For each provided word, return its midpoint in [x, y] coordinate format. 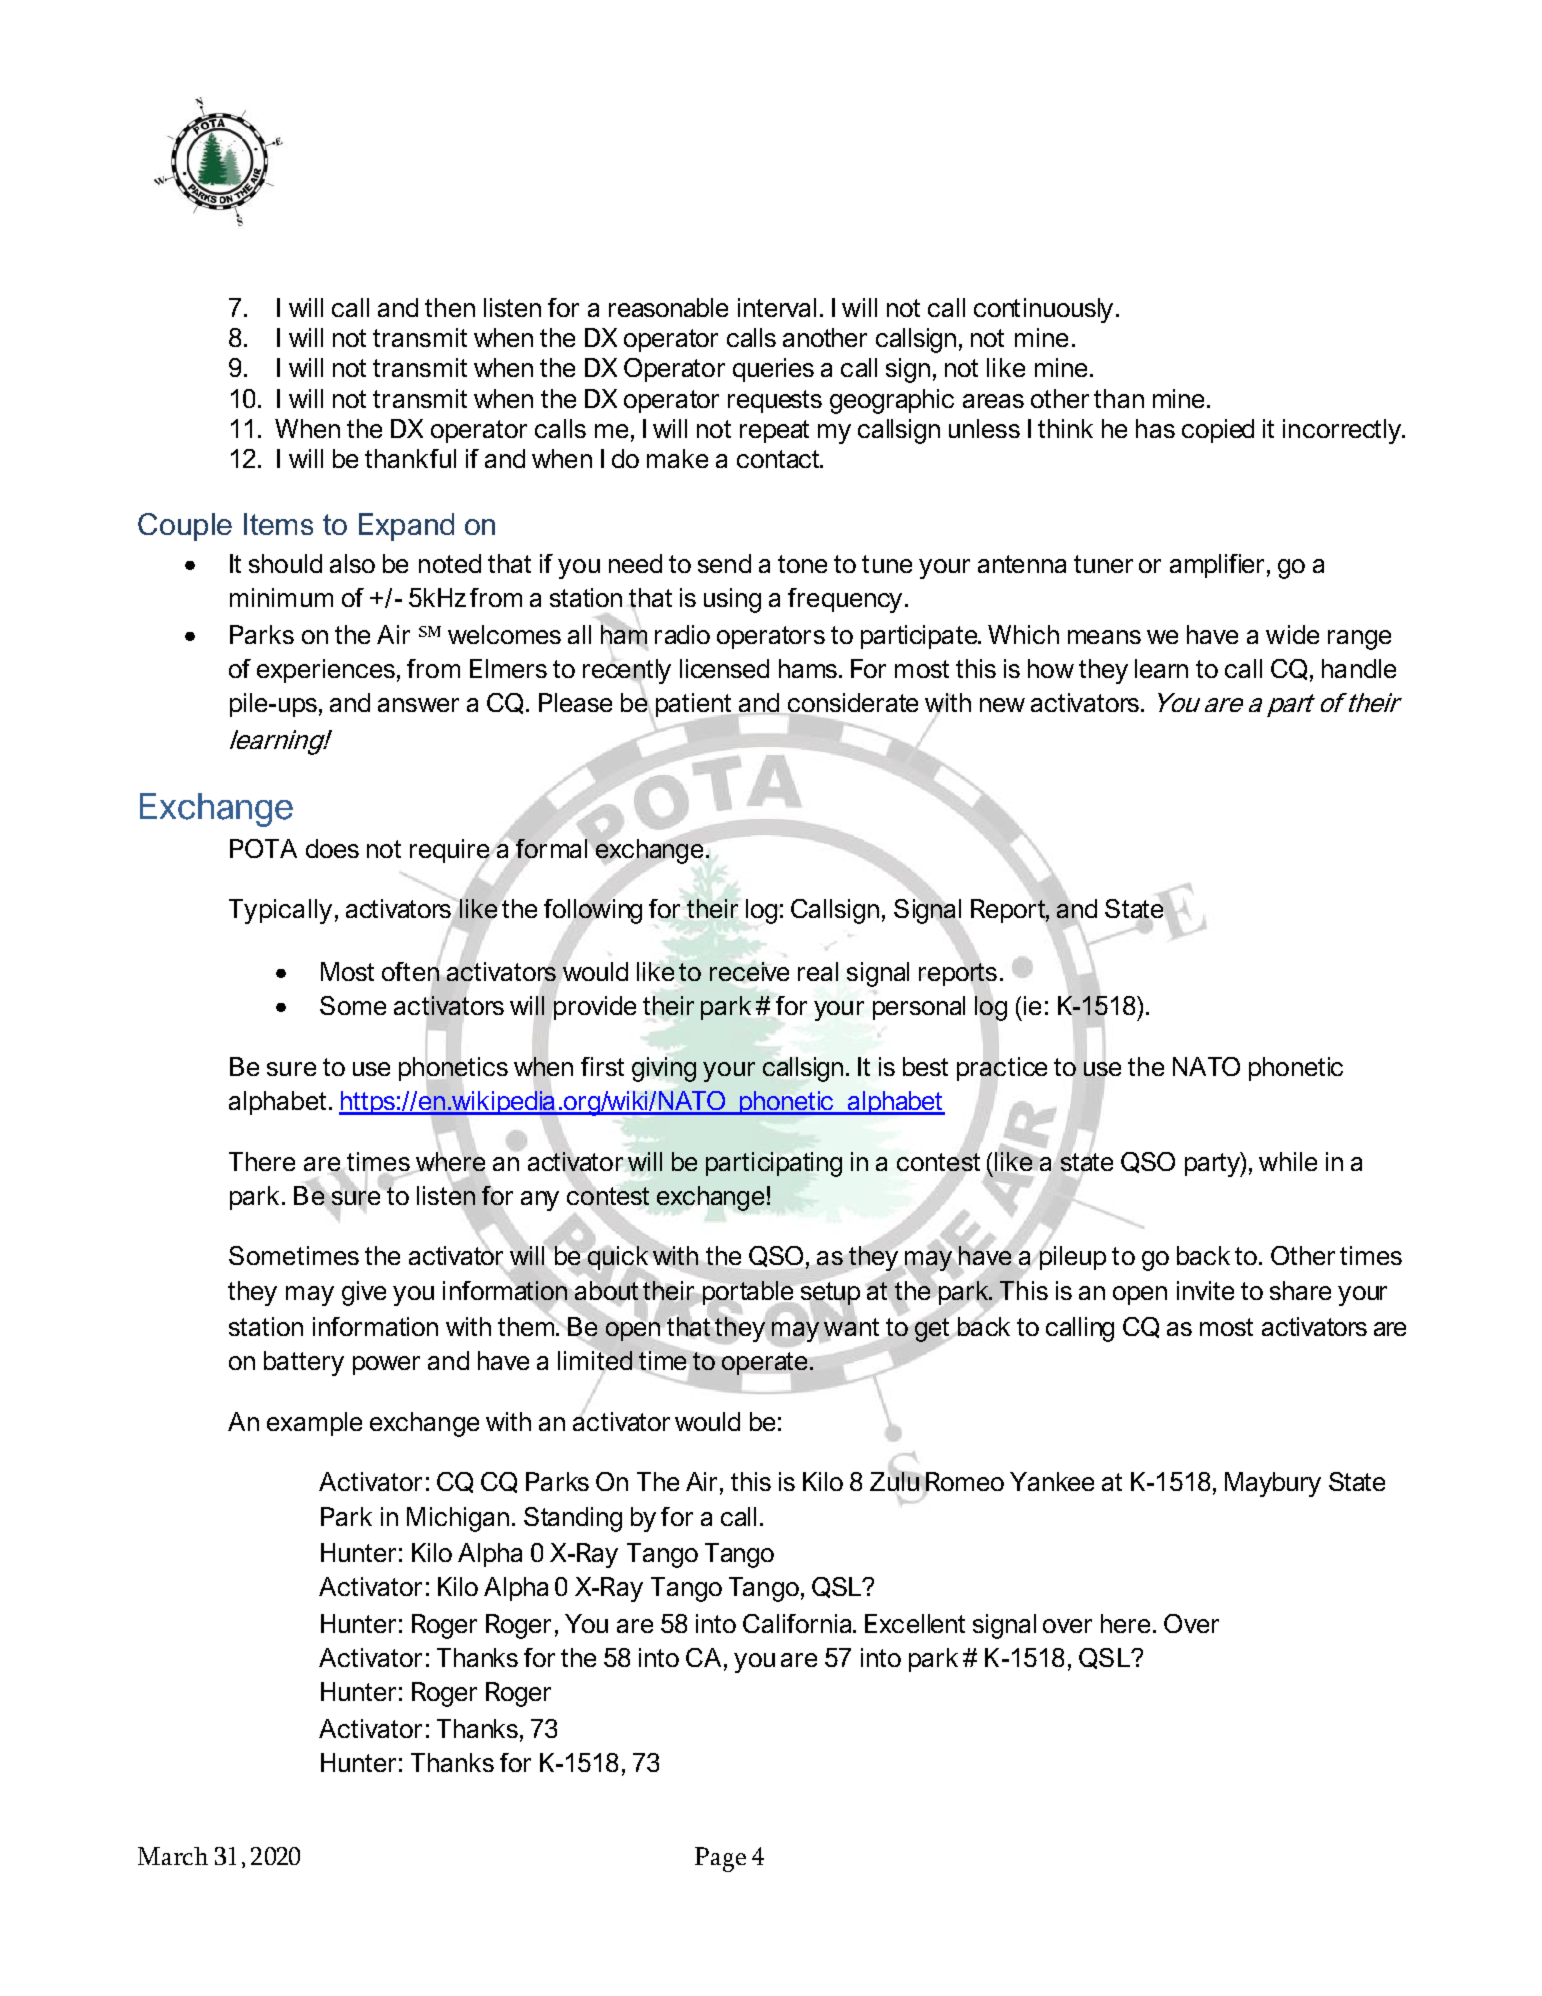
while [1288, 1161]
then [450, 307]
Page [720, 1859]
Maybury [1273, 1484]
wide [1292, 634]
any [540, 1201]
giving [664, 1069]
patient [695, 706]
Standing [573, 1519]
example [314, 1424]
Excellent [915, 1623]
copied [1218, 431]
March [173, 1856]
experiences [326, 671]
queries [773, 370]
